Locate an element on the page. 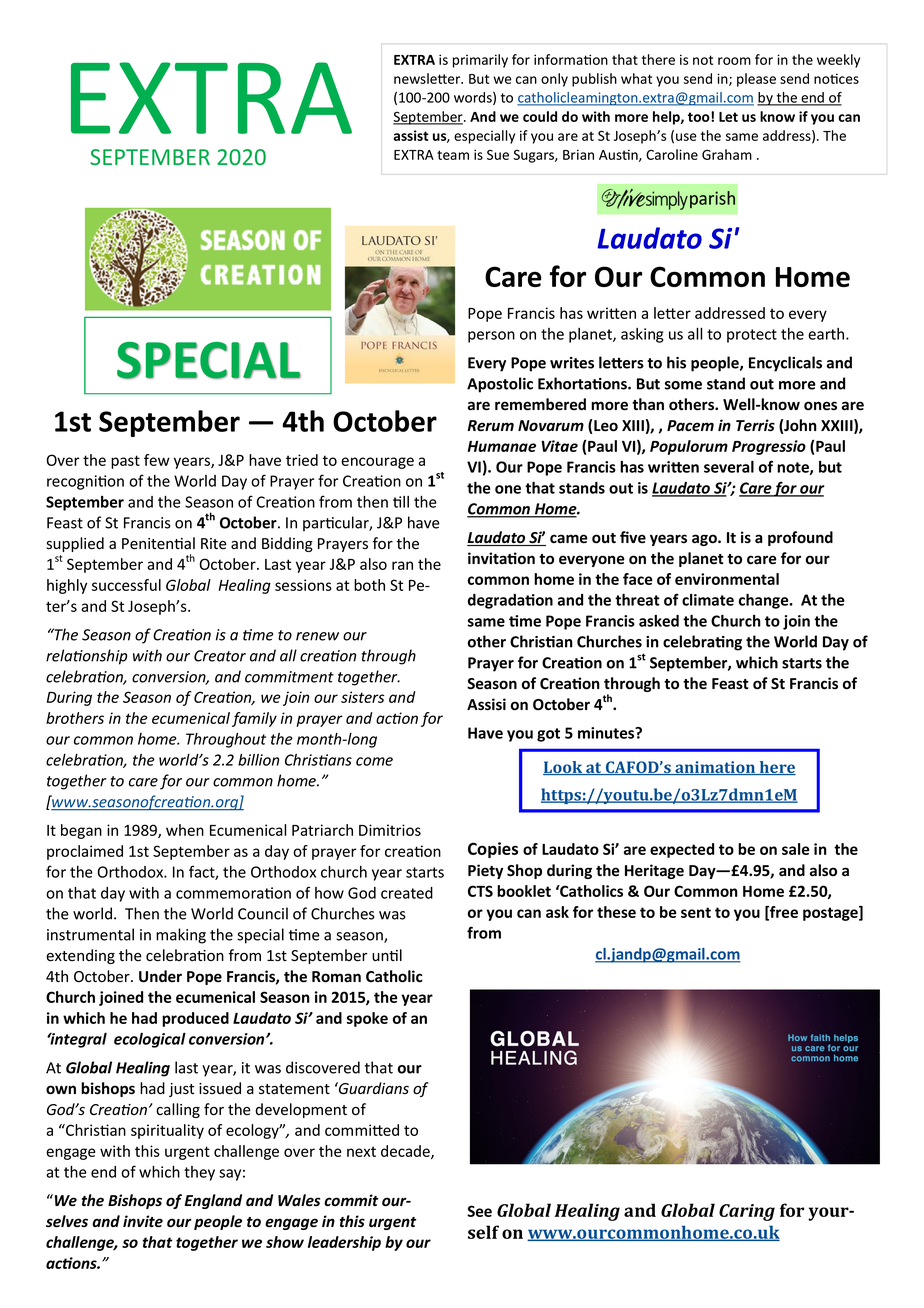  assist is located at coordinates (410, 135).
